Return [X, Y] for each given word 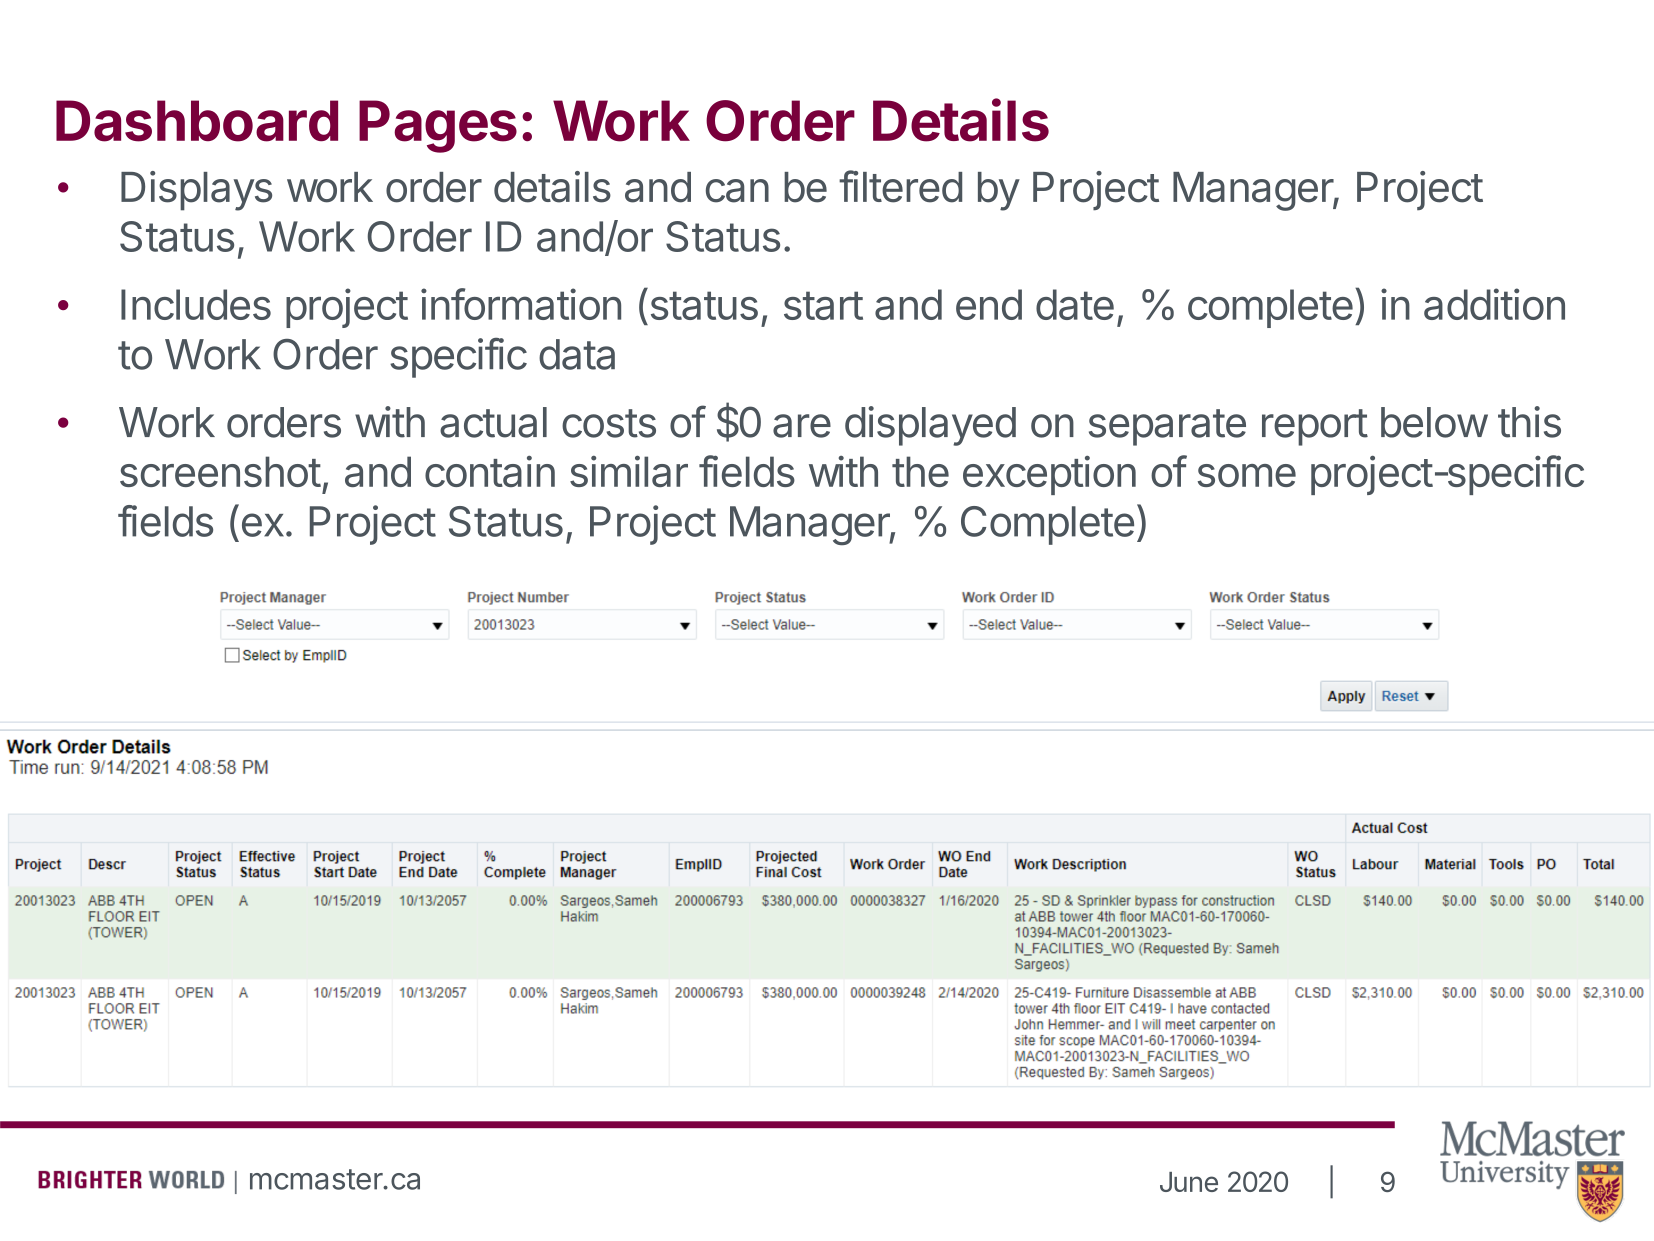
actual [493, 422]
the [920, 471]
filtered [900, 186]
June [1189, 1182]
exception [1049, 475]
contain [490, 471]
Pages [438, 126]
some [1247, 475]
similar [629, 471]
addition [1494, 304]
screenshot [220, 471]
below [1434, 422]
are [802, 426]
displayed [930, 426]
